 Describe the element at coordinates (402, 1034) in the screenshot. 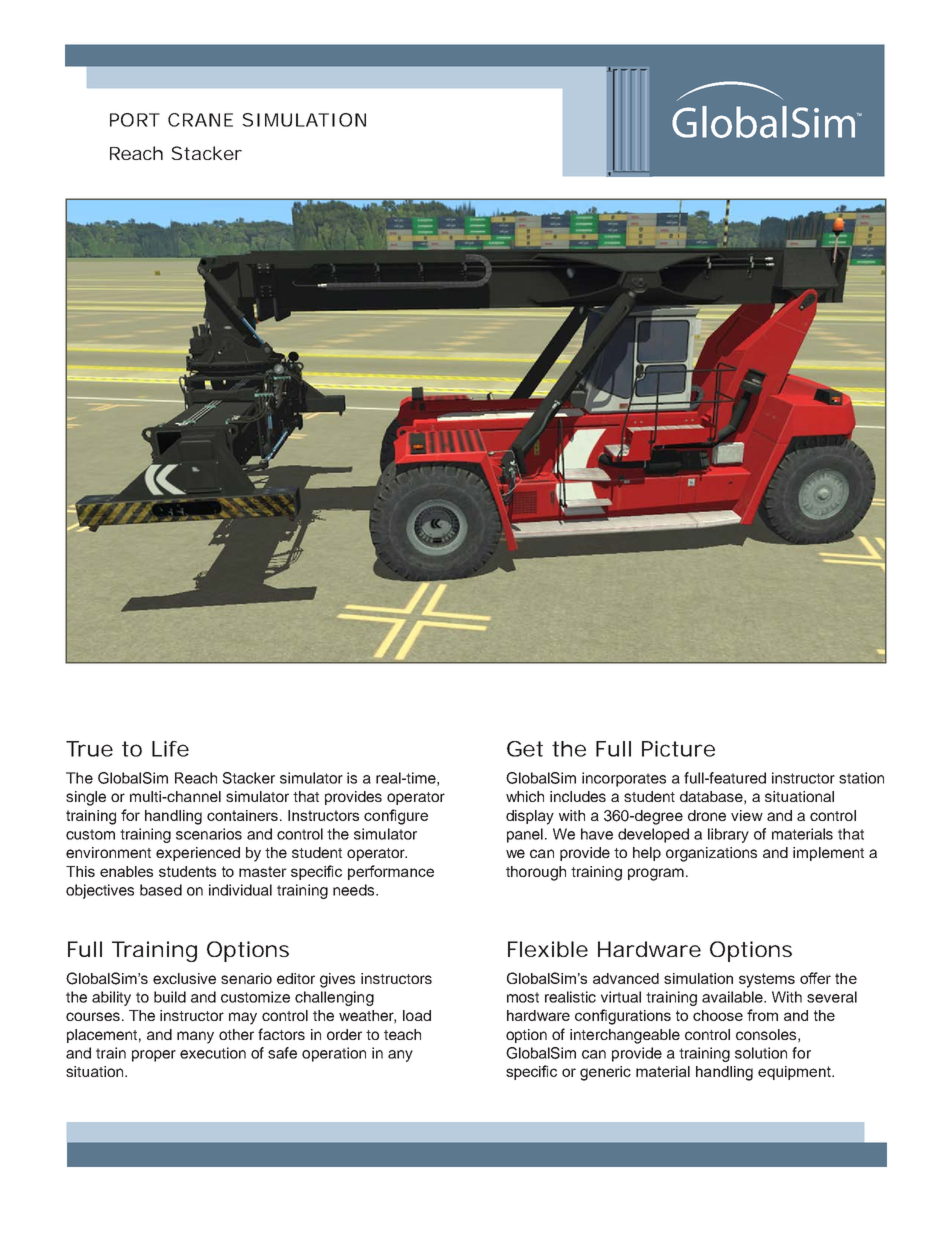

I see `teach` at that location.
